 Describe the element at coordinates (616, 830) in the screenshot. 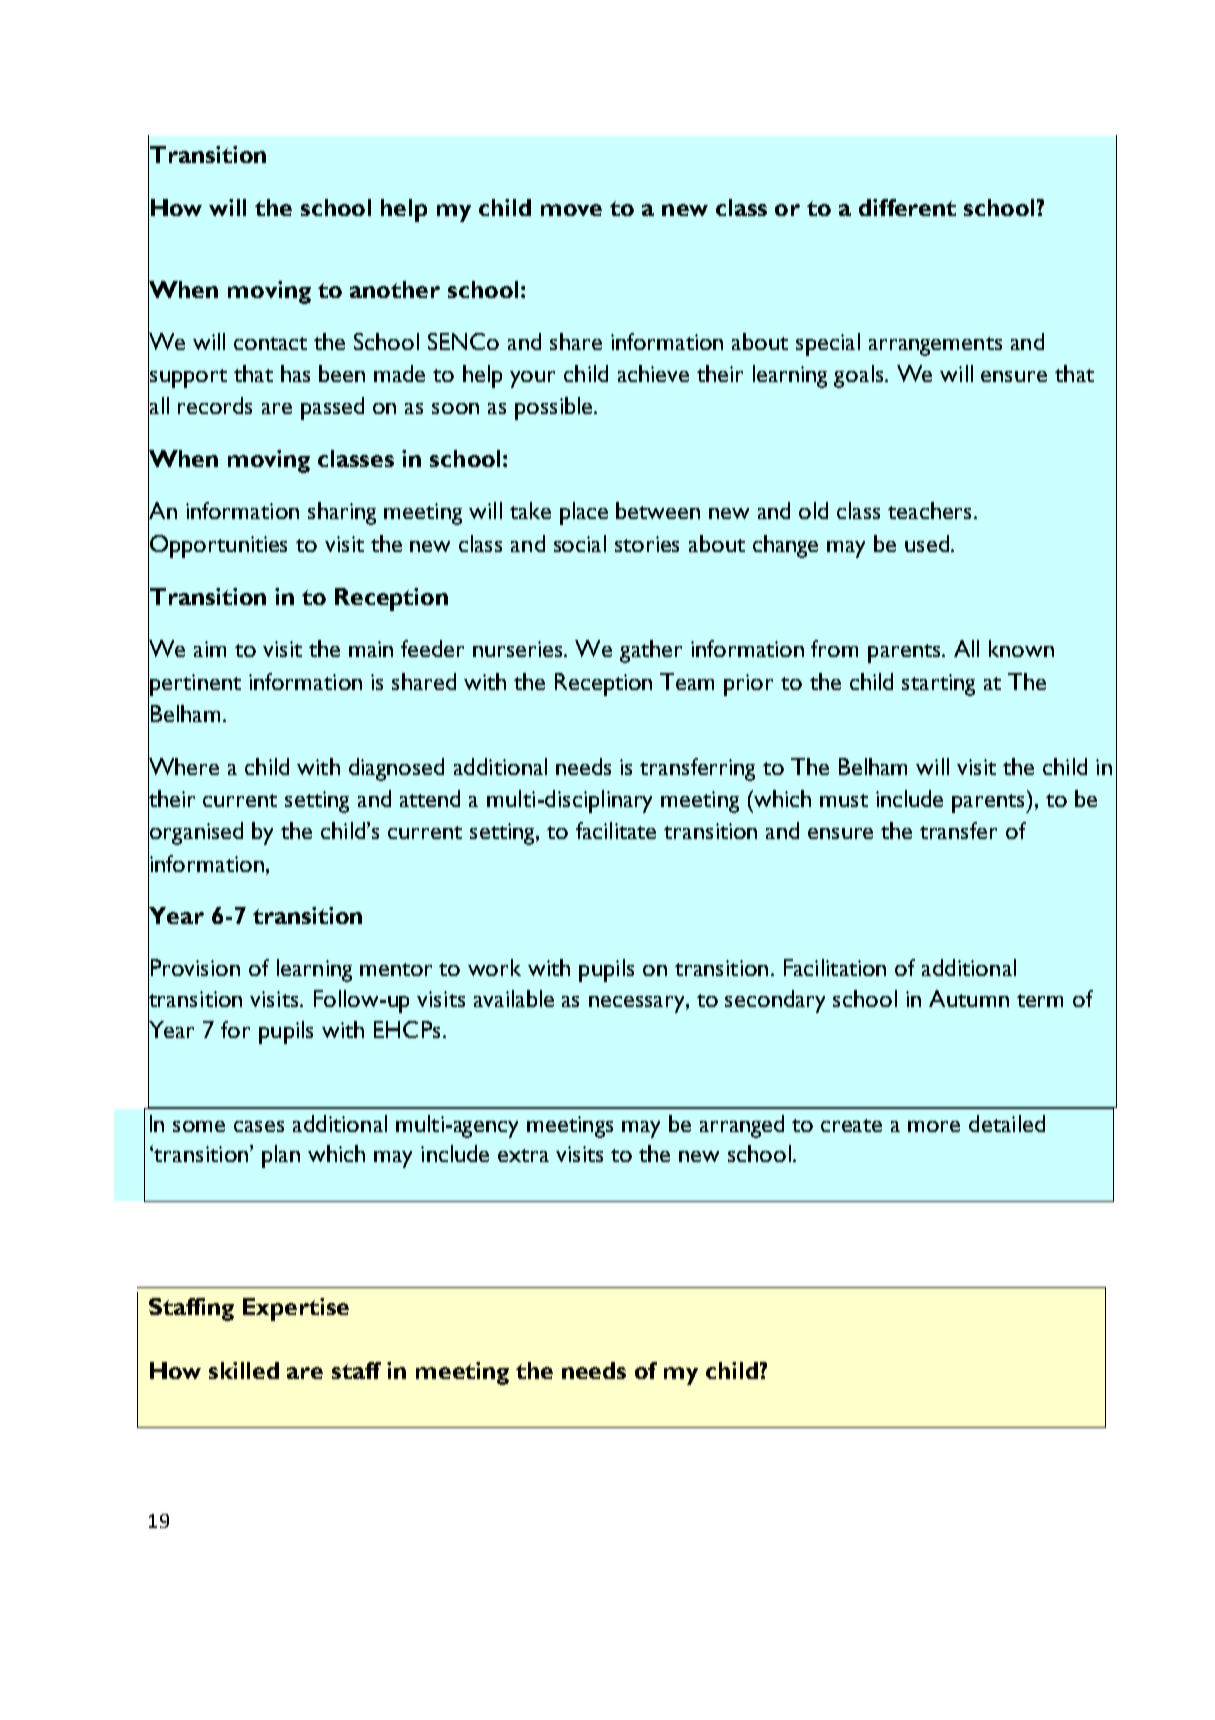

I see `facilitate` at that location.
